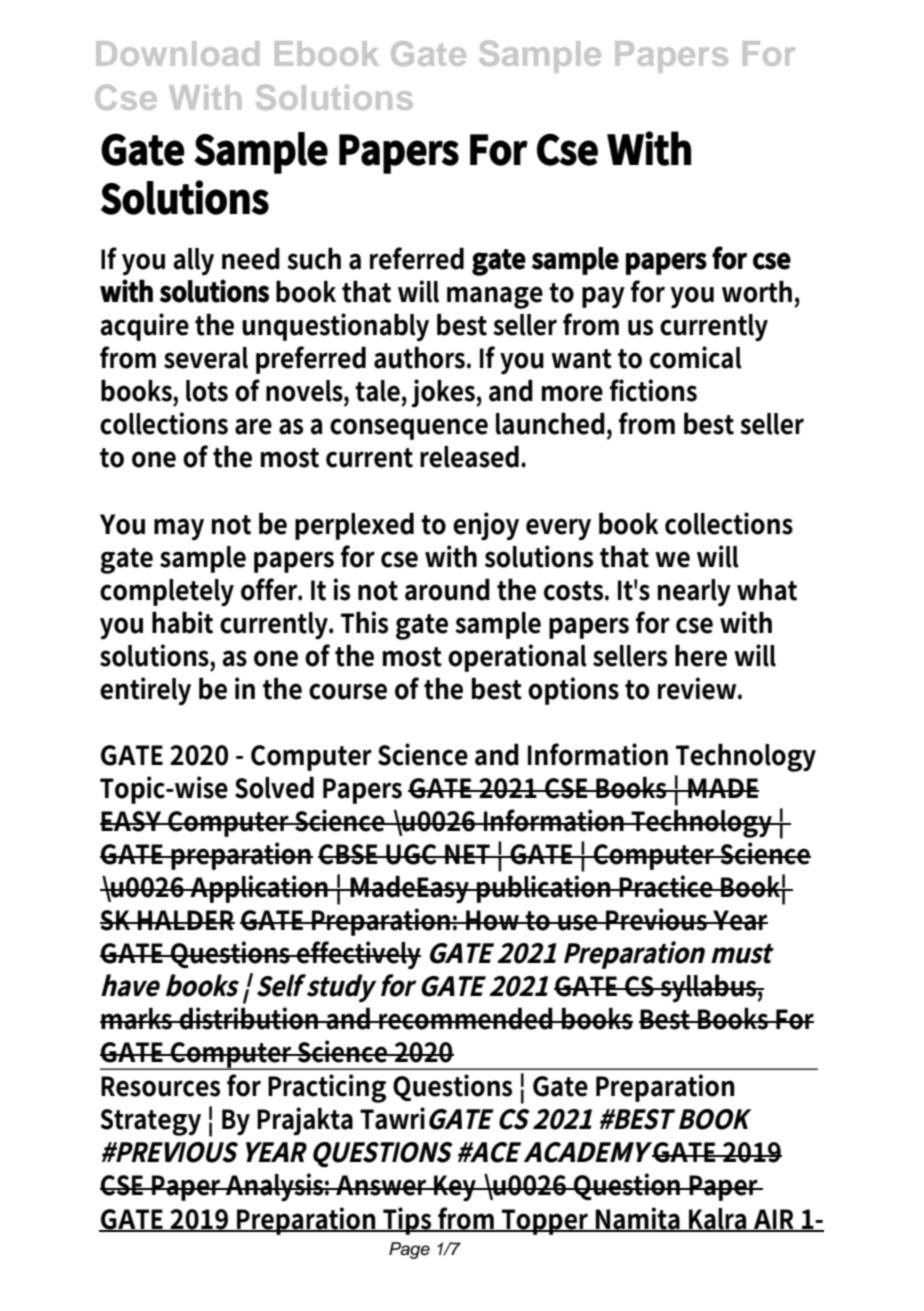 The image size is (924, 1311). What do you see at coordinates (653, 390) in the screenshot?
I see `fictions` at bounding box center [653, 390].
